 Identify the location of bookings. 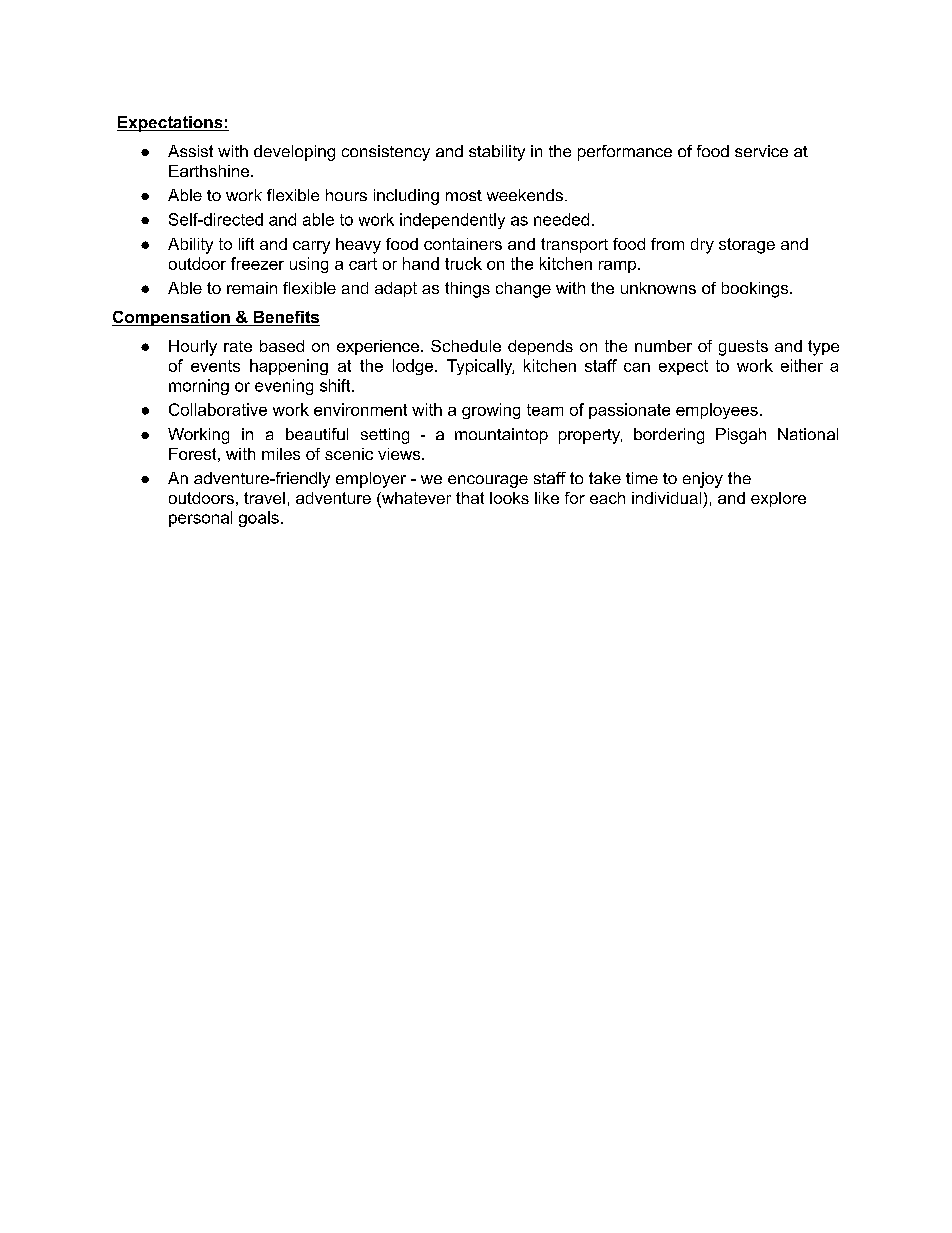
(756, 290).
